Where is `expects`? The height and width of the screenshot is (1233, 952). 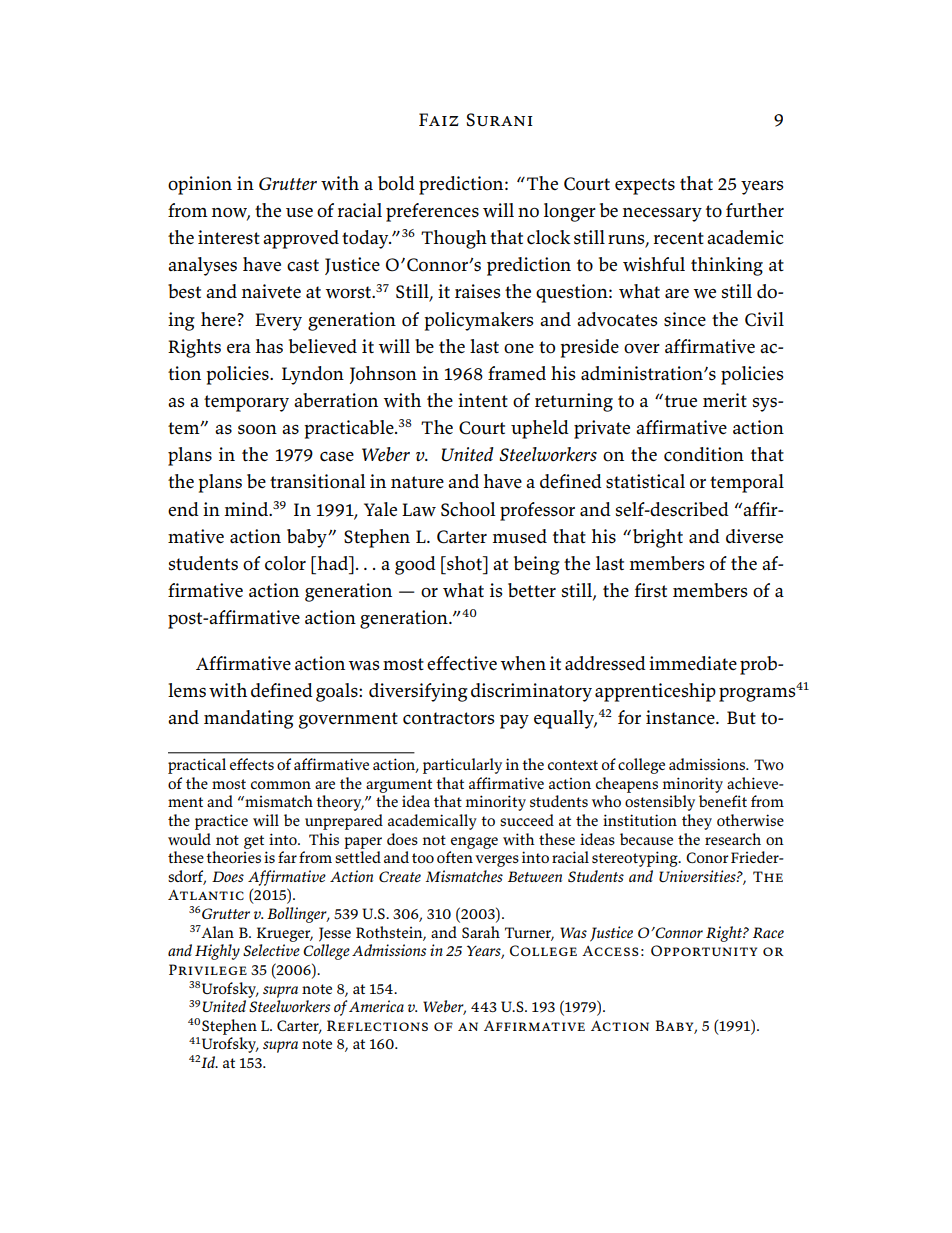
expects is located at coordinates (645, 186).
